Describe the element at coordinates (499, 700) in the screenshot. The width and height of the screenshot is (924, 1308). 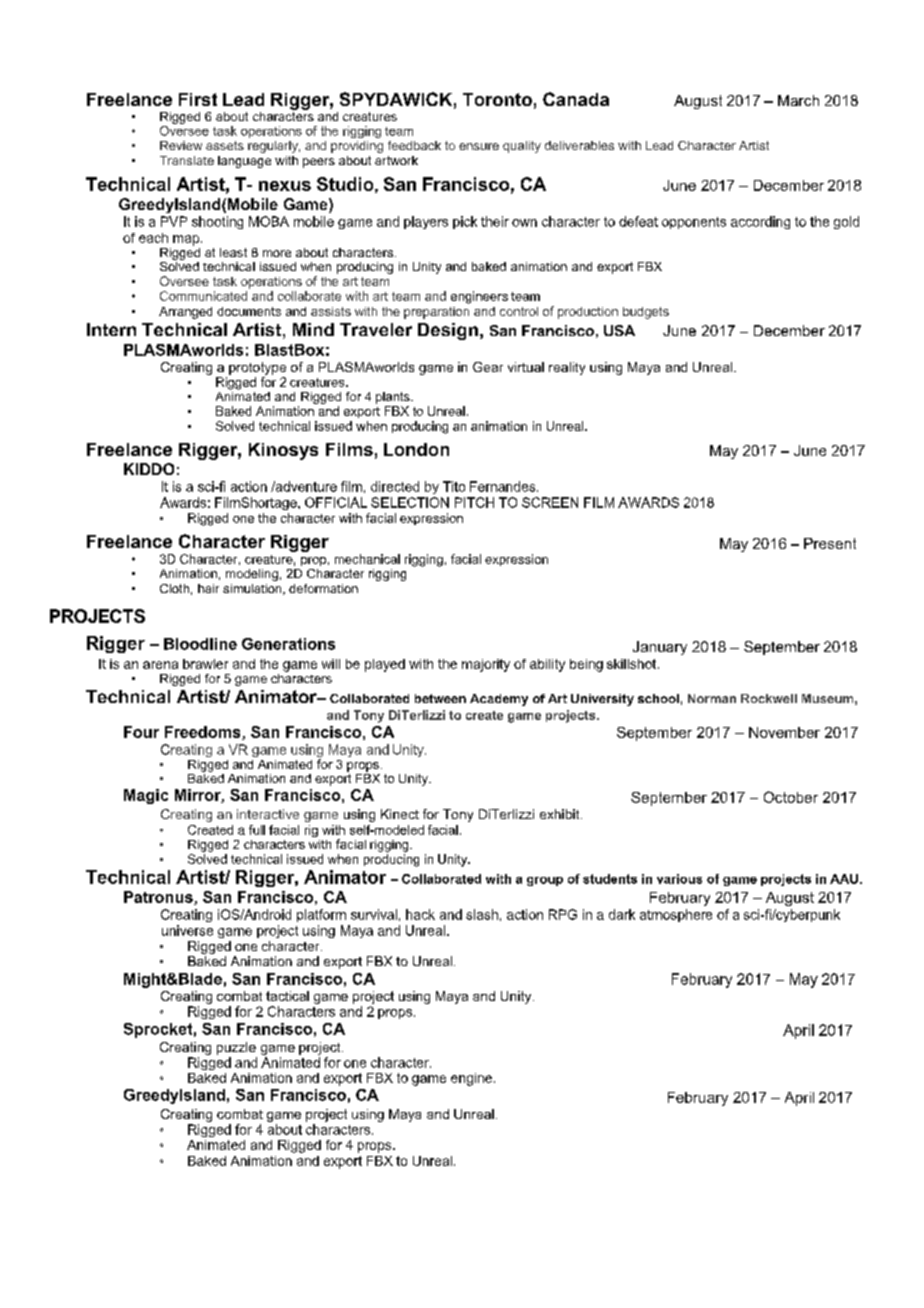
I see `Academy` at that location.
